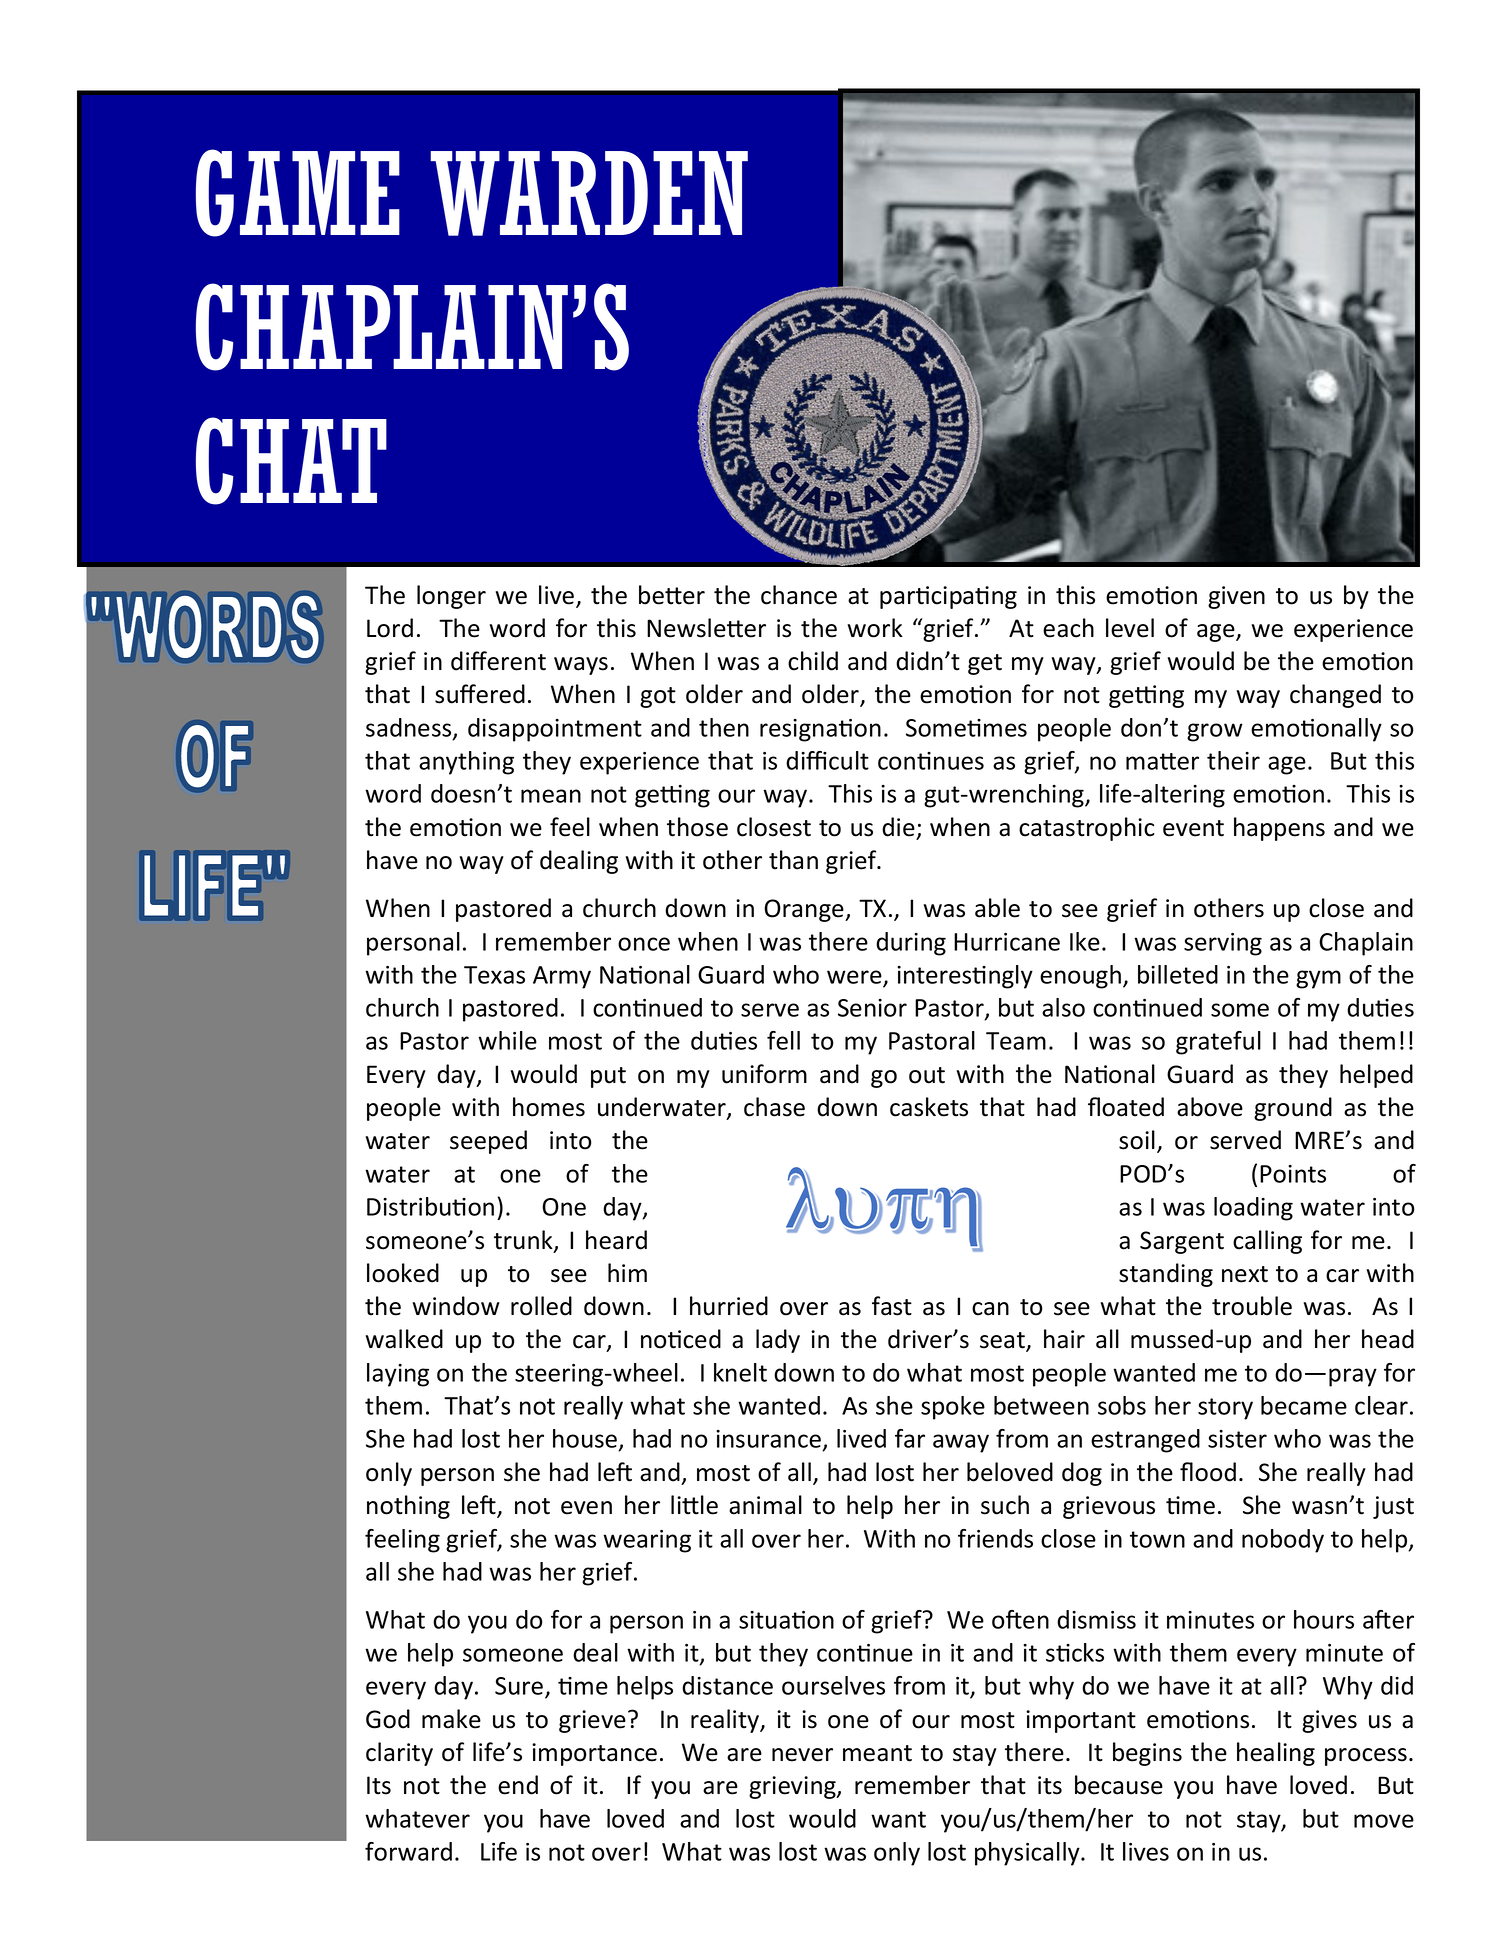  I want to click on forward, so click(408, 1851).
